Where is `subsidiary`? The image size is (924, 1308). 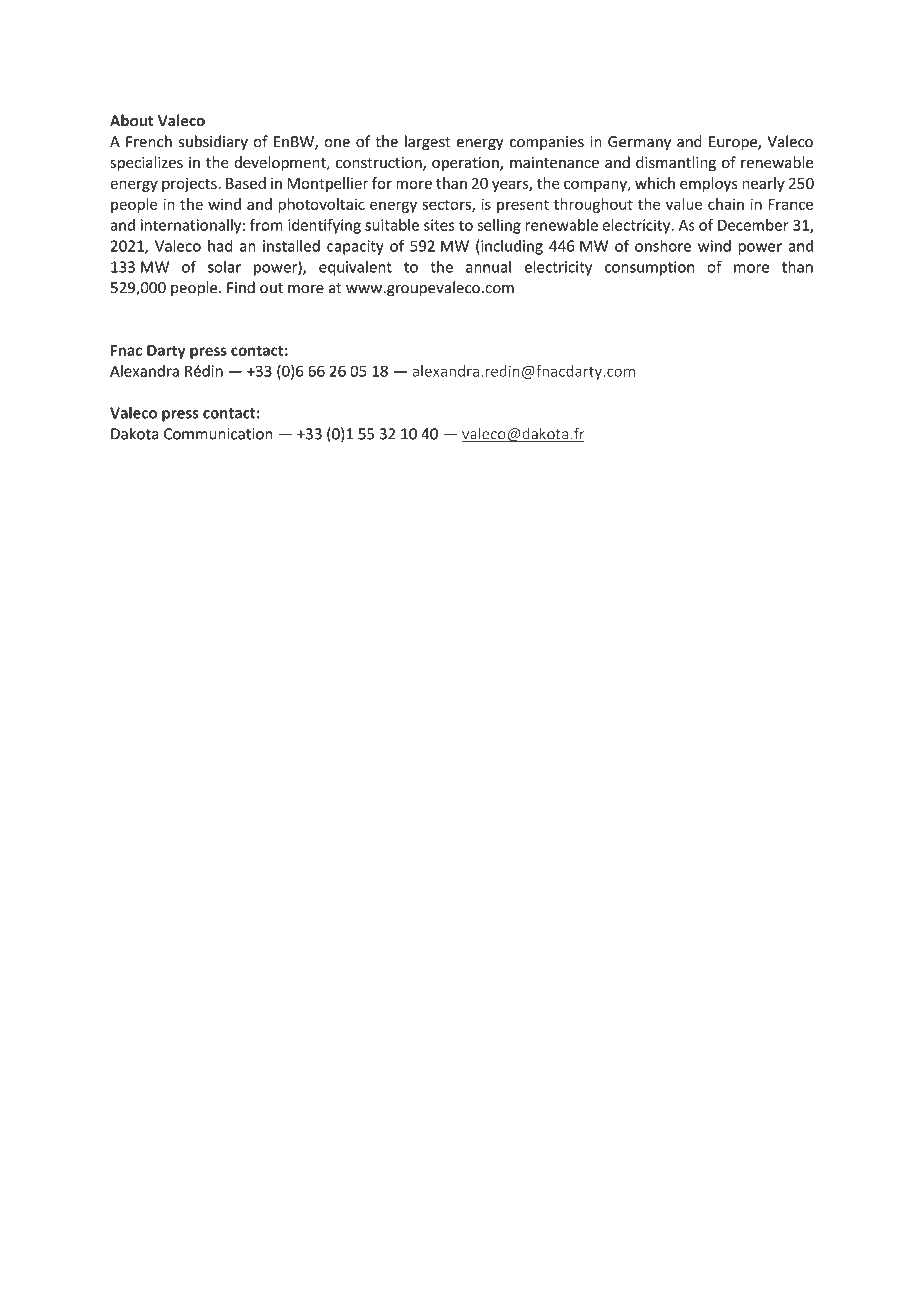
subsidiary is located at coordinates (213, 142).
